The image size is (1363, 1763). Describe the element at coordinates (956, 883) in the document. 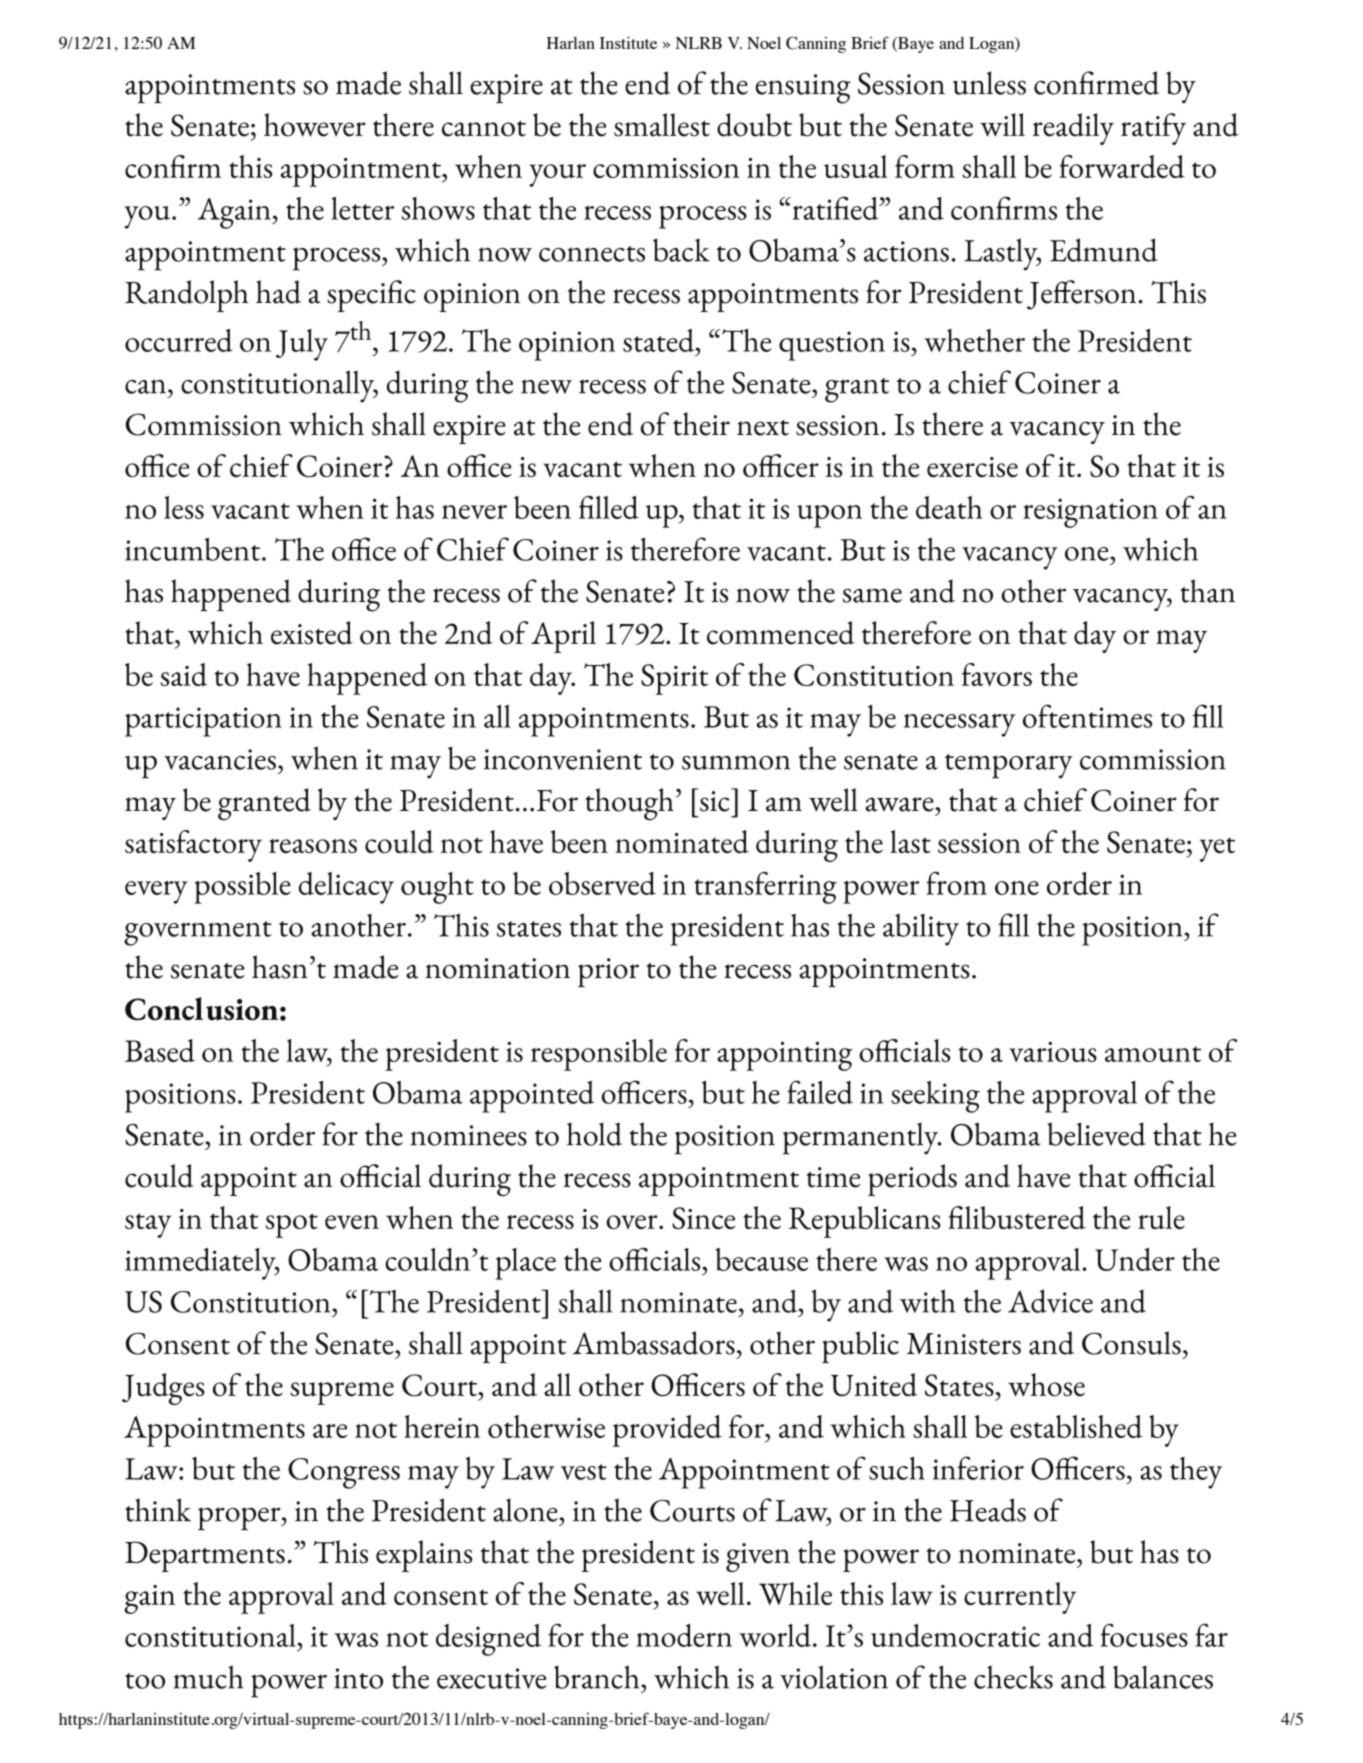

I see `from` at that location.
